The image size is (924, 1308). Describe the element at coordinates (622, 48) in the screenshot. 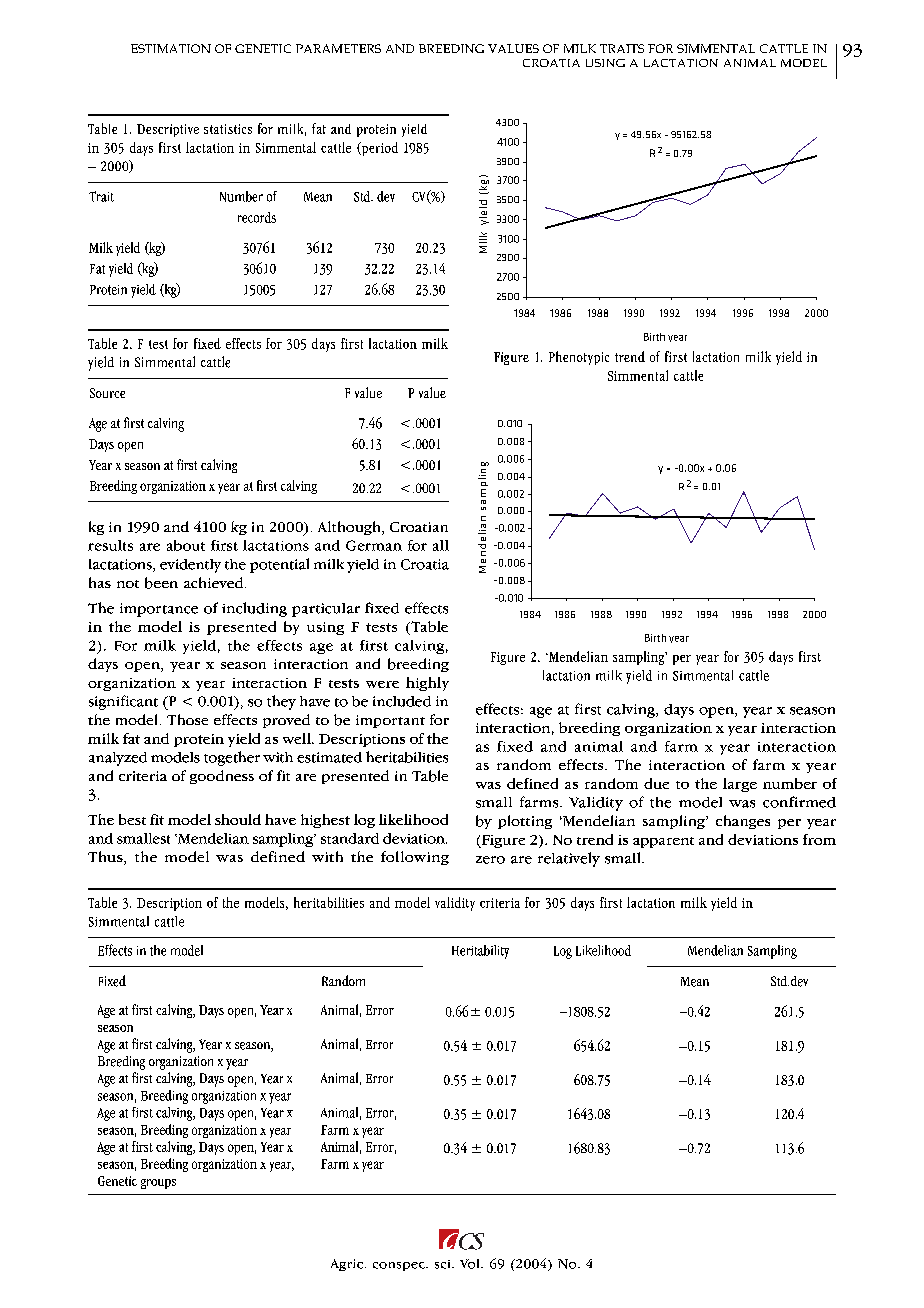

I see `TRAITS` at that location.
